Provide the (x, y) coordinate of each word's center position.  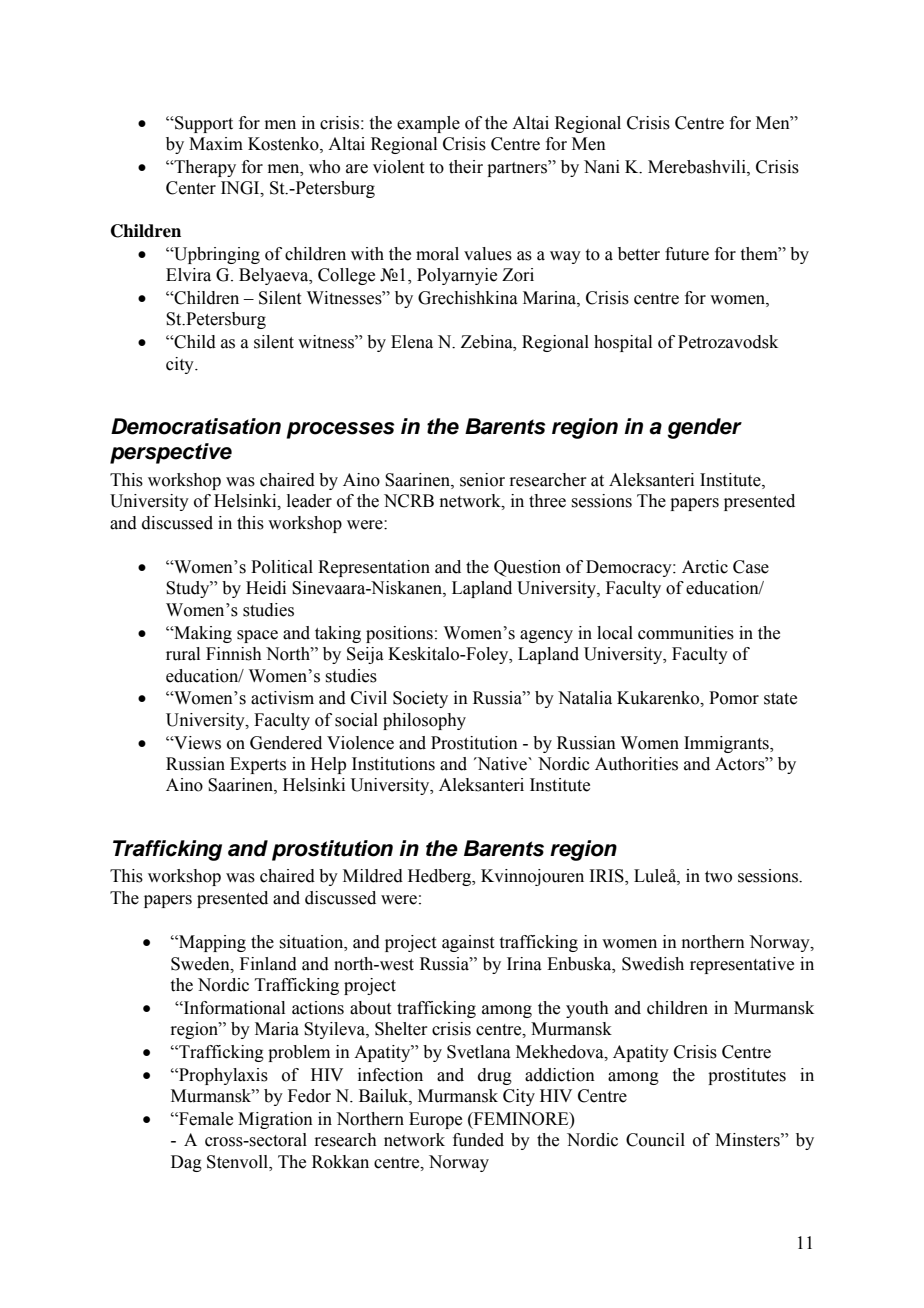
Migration (275, 1120)
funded (478, 1140)
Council (655, 1140)
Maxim (216, 144)
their (466, 167)
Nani (602, 167)
